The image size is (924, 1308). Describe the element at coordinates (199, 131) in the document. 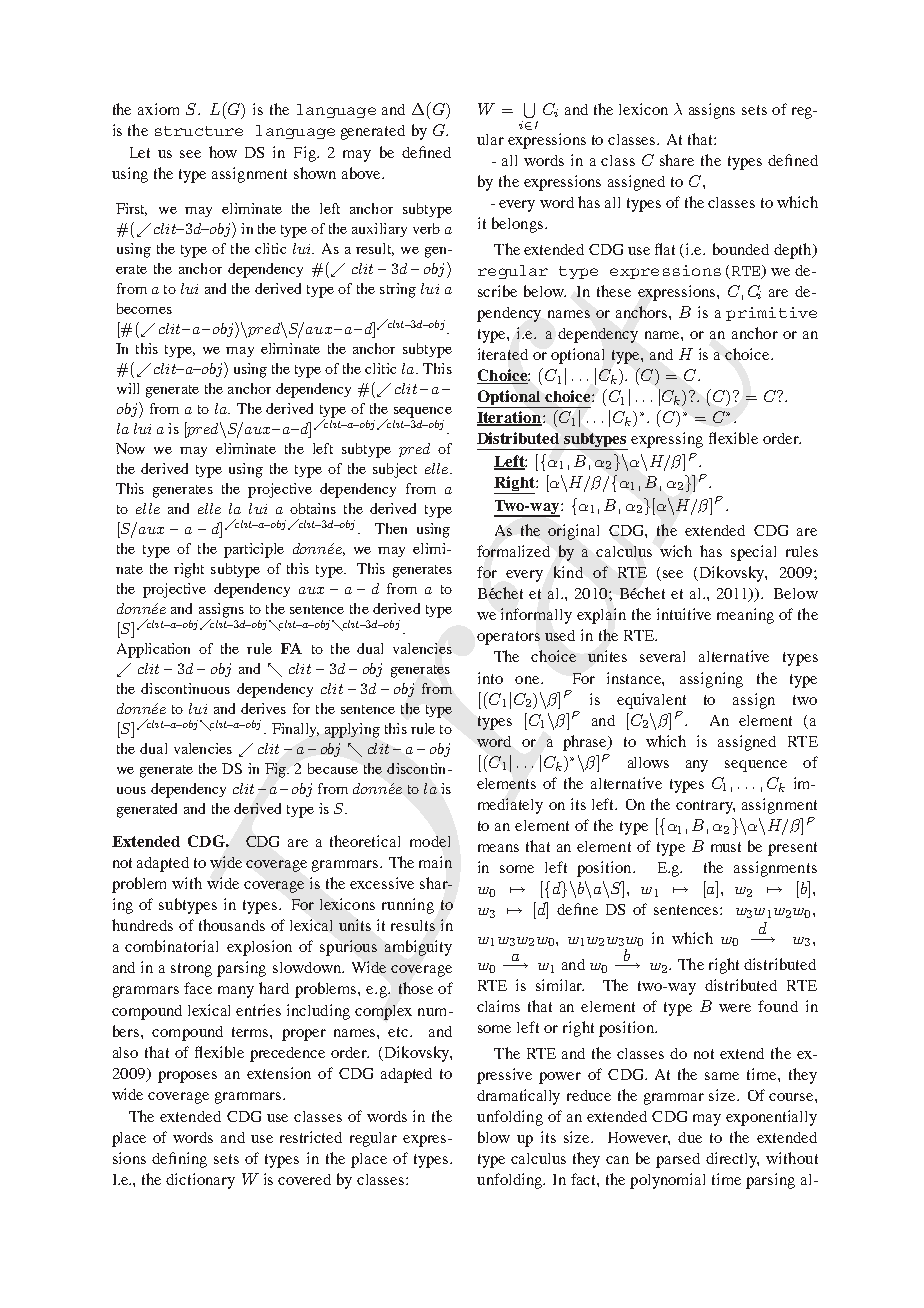

I see `structure` at that location.
